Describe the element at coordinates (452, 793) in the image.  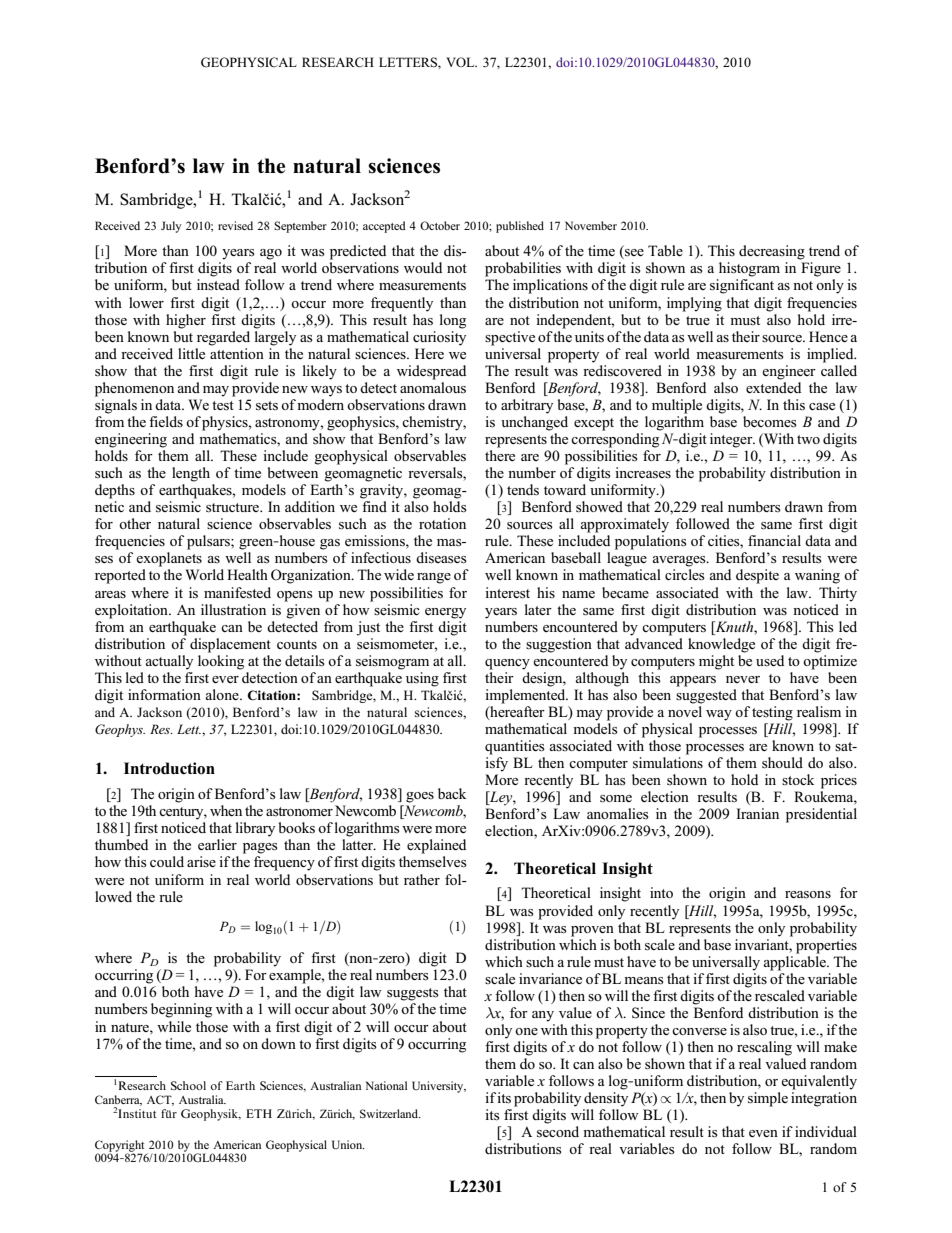
I see `back` at that location.
